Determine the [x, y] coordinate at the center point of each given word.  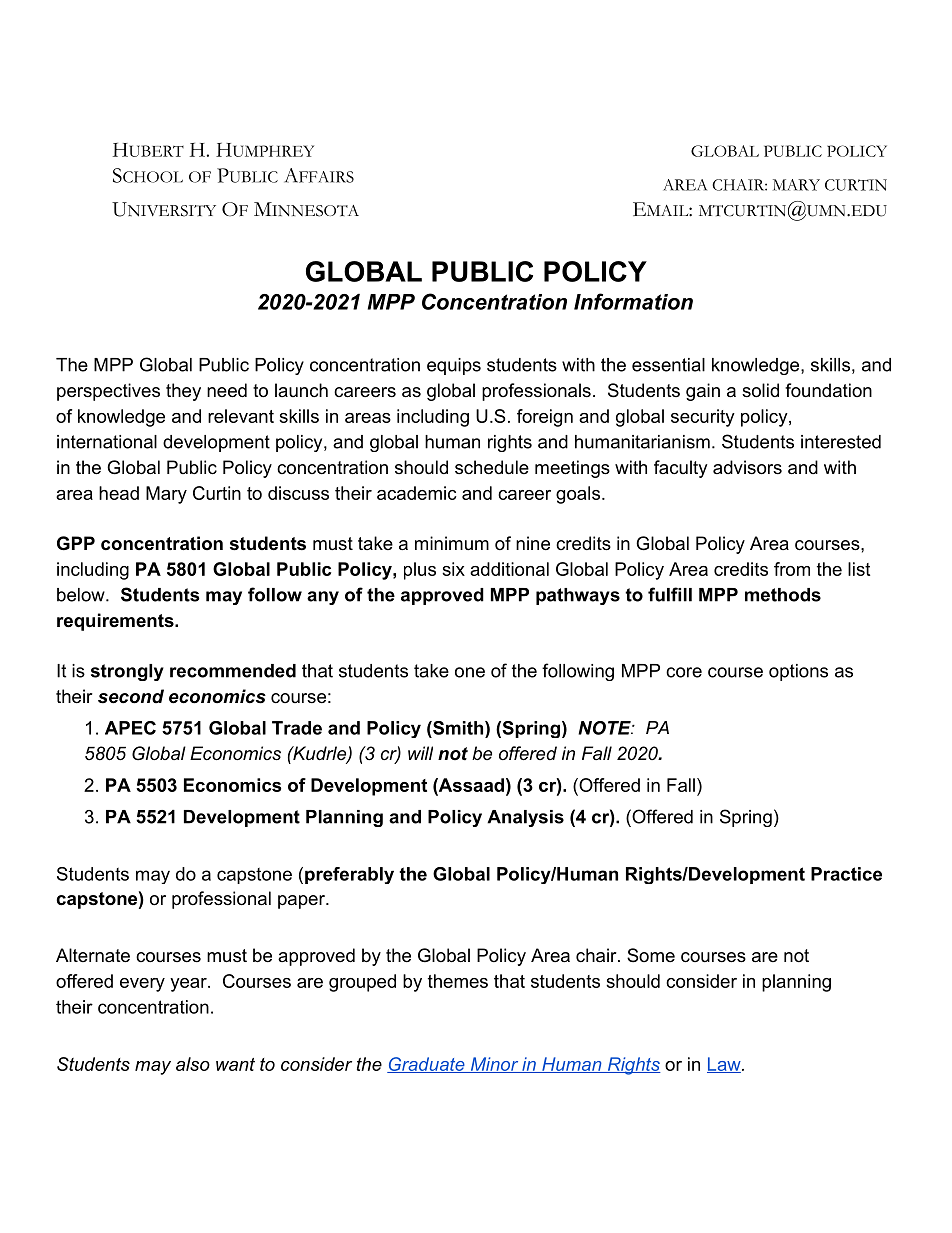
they [183, 392]
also [193, 1064]
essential [668, 365]
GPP [76, 543]
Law [725, 1065]
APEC [130, 728]
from [792, 569]
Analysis [525, 818]
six [453, 569]
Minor [494, 1065]
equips [454, 366]
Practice [846, 874]
